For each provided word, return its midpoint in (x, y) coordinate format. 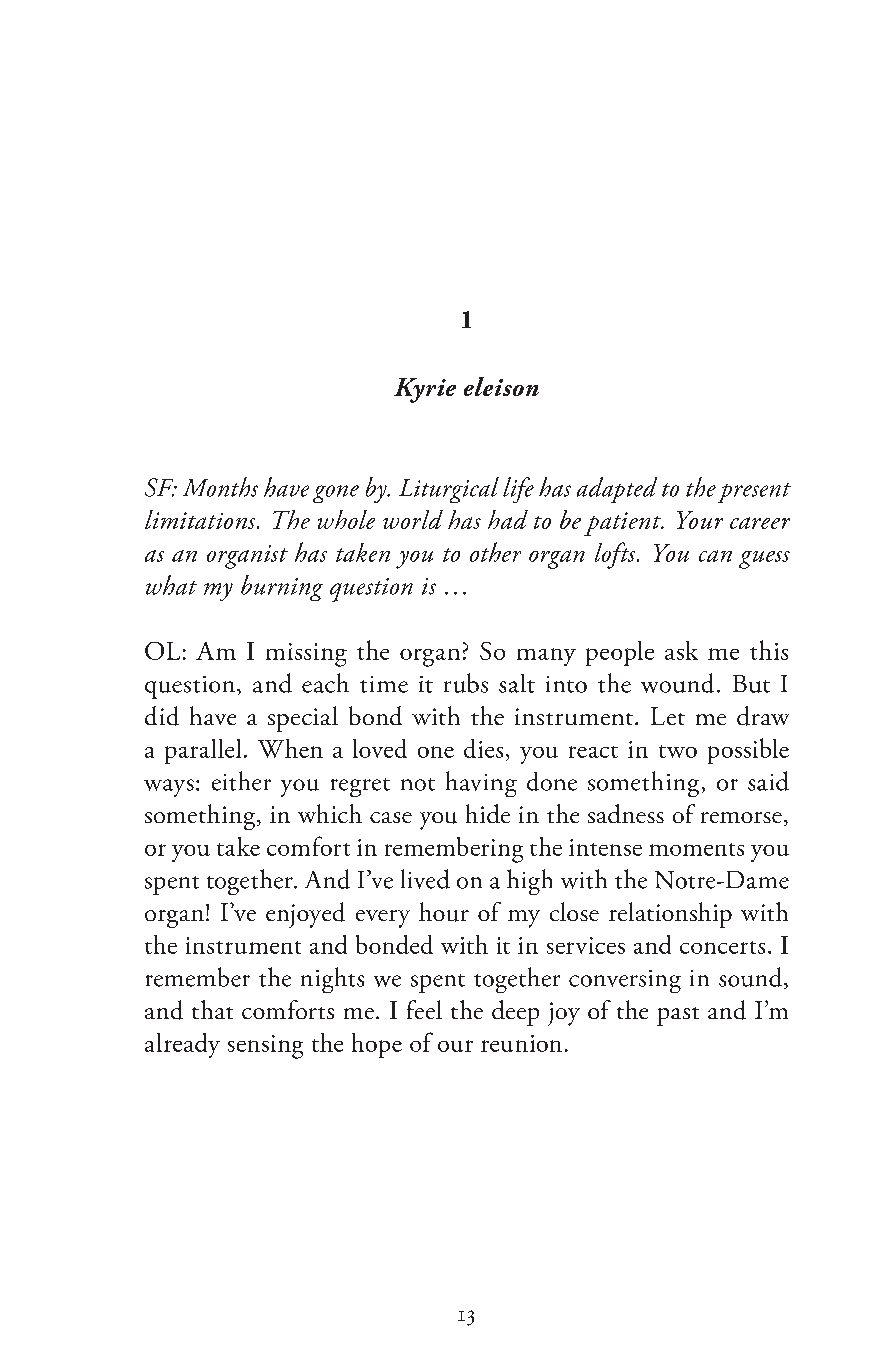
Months (220, 487)
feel (424, 1009)
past (678, 1016)
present (754, 493)
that (212, 1009)
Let (668, 716)
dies (483, 748)
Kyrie (425, 390)
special (303, 719)
